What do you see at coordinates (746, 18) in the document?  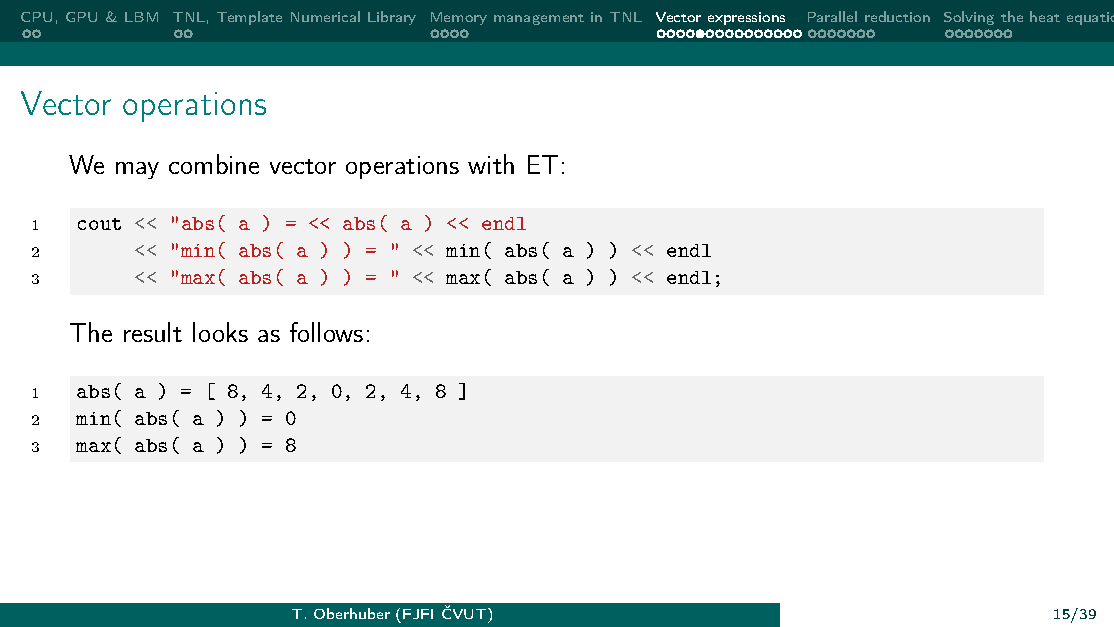 I see `expressions` at bounding box center [746, 18].
